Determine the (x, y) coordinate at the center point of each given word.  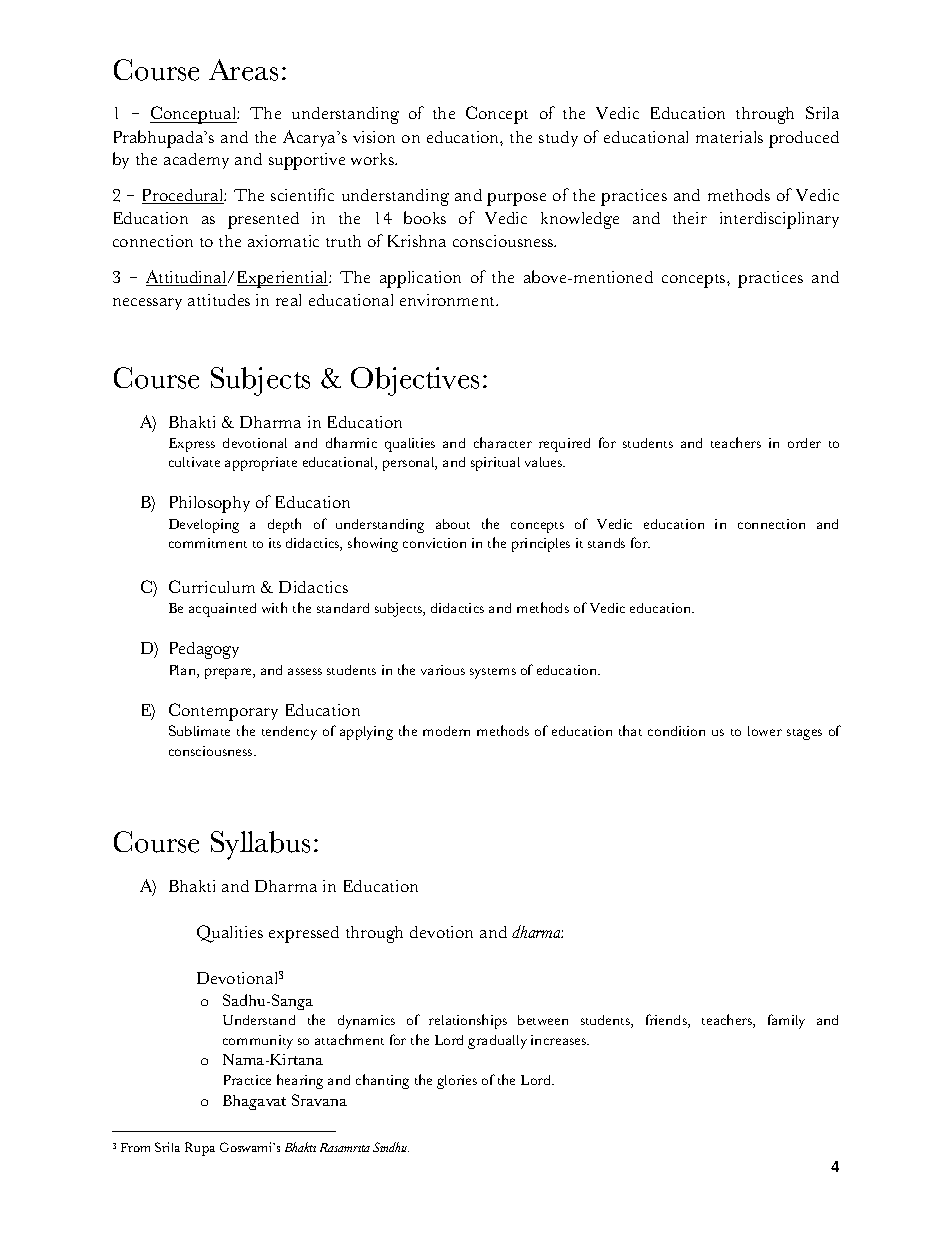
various (443, 670)
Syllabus (260, 845)
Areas (243, 70)
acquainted (222, 610)
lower (765, 731)
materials (729, 137)
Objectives (415, 381)
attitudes (219, 300)
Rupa (200, 1149)
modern (446, 731)
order (804, 443)
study (558, 139)
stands (606, 543)
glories (457, 1082)
